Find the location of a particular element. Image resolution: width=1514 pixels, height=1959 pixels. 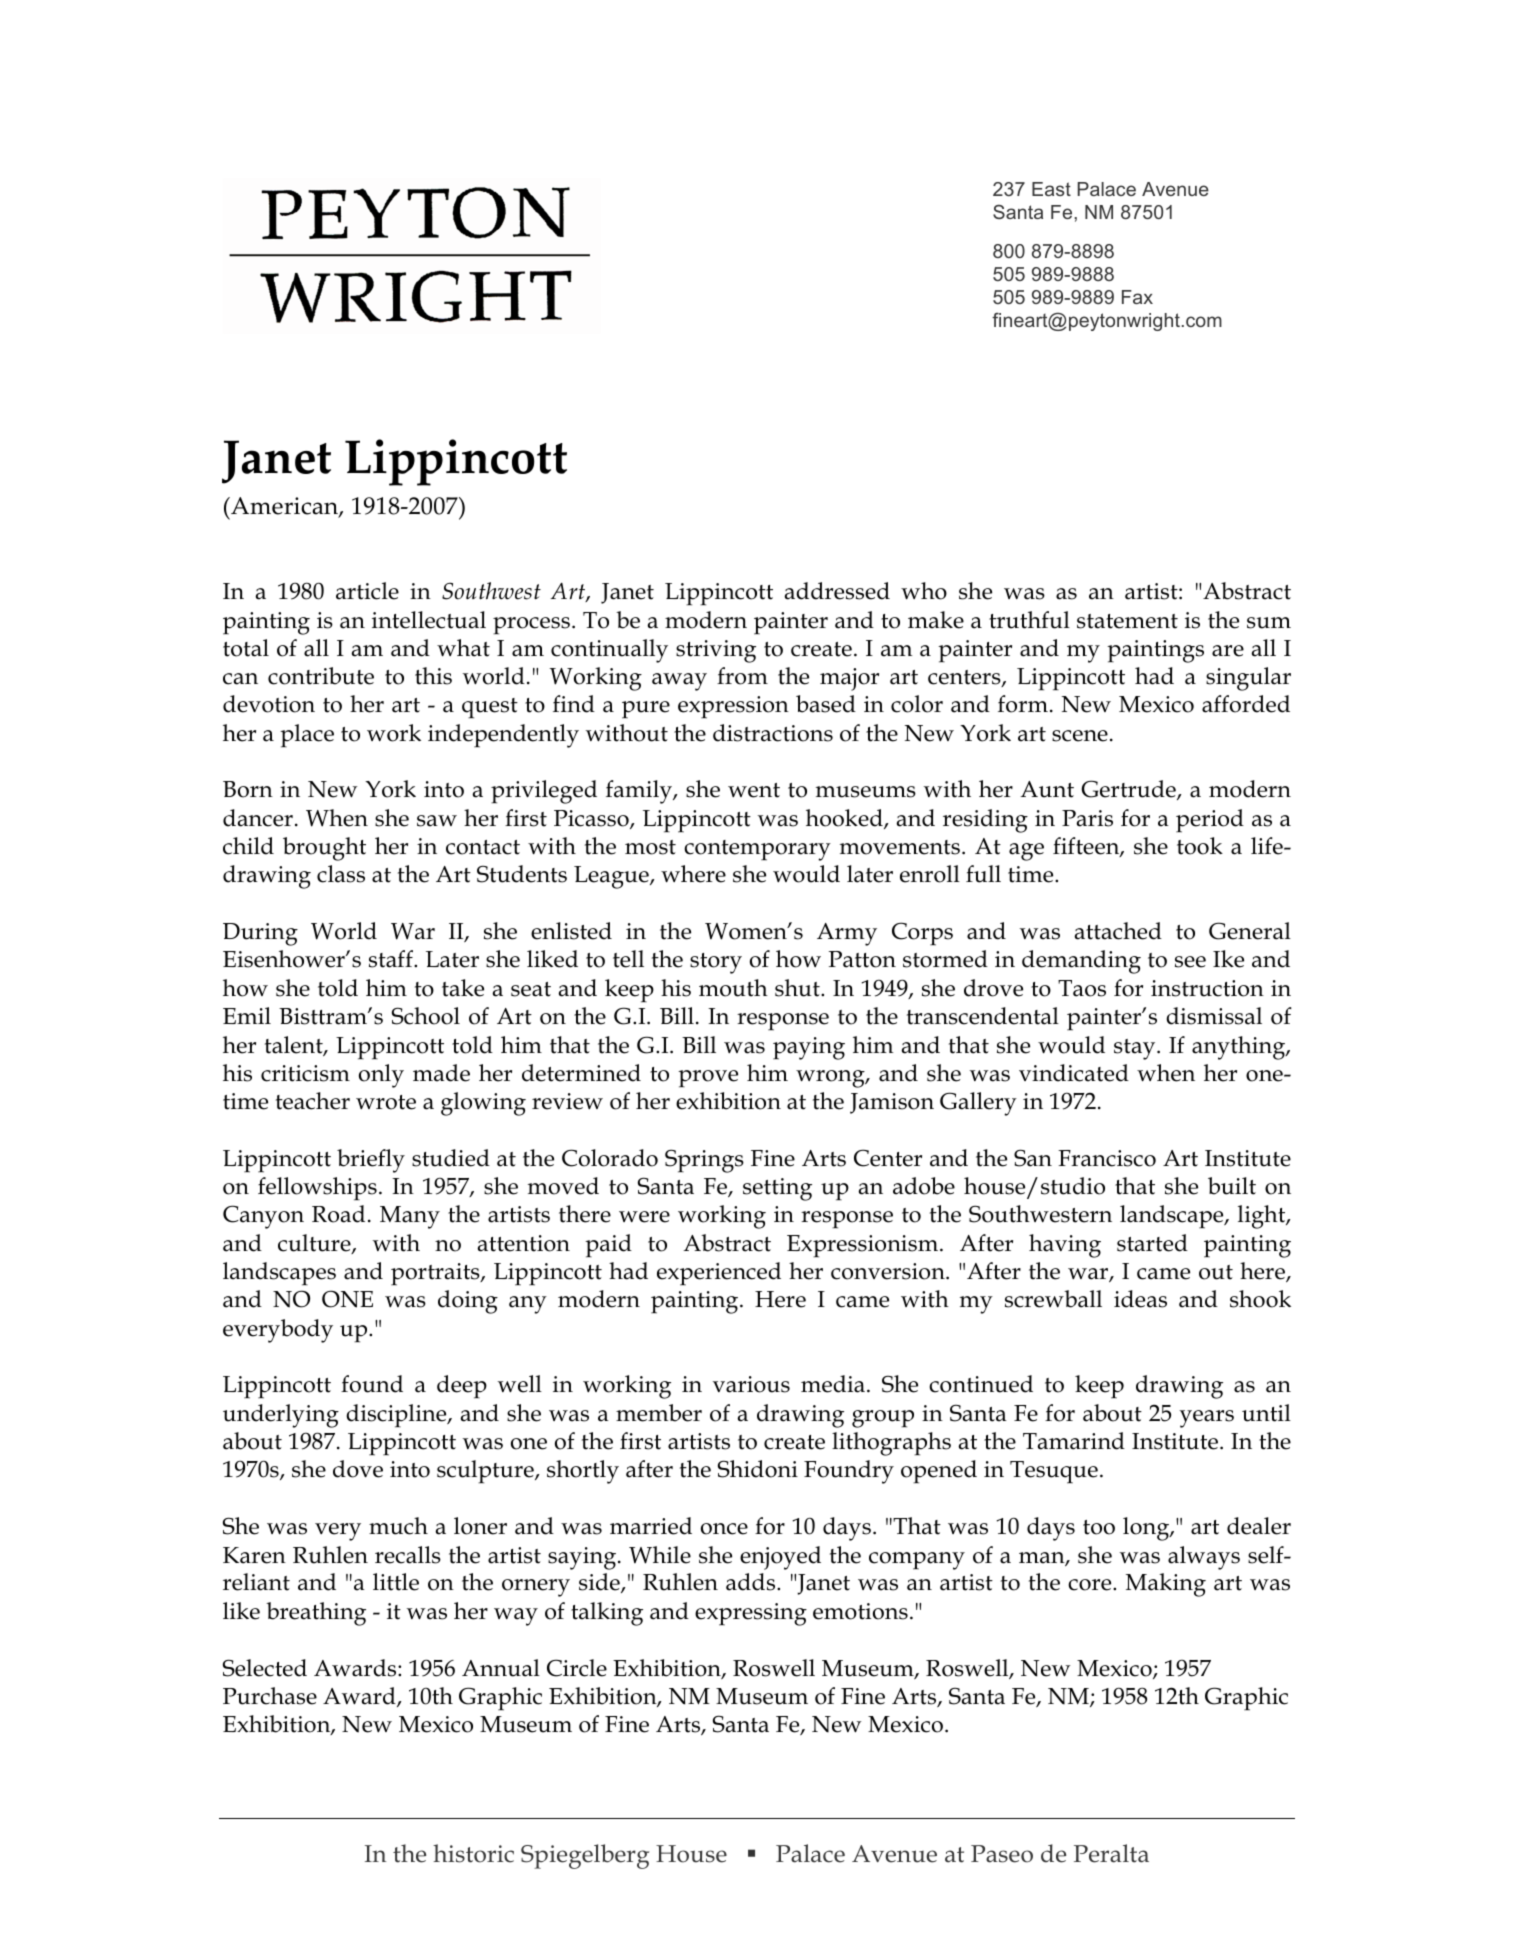

article is located at coordinates (367, 591).
